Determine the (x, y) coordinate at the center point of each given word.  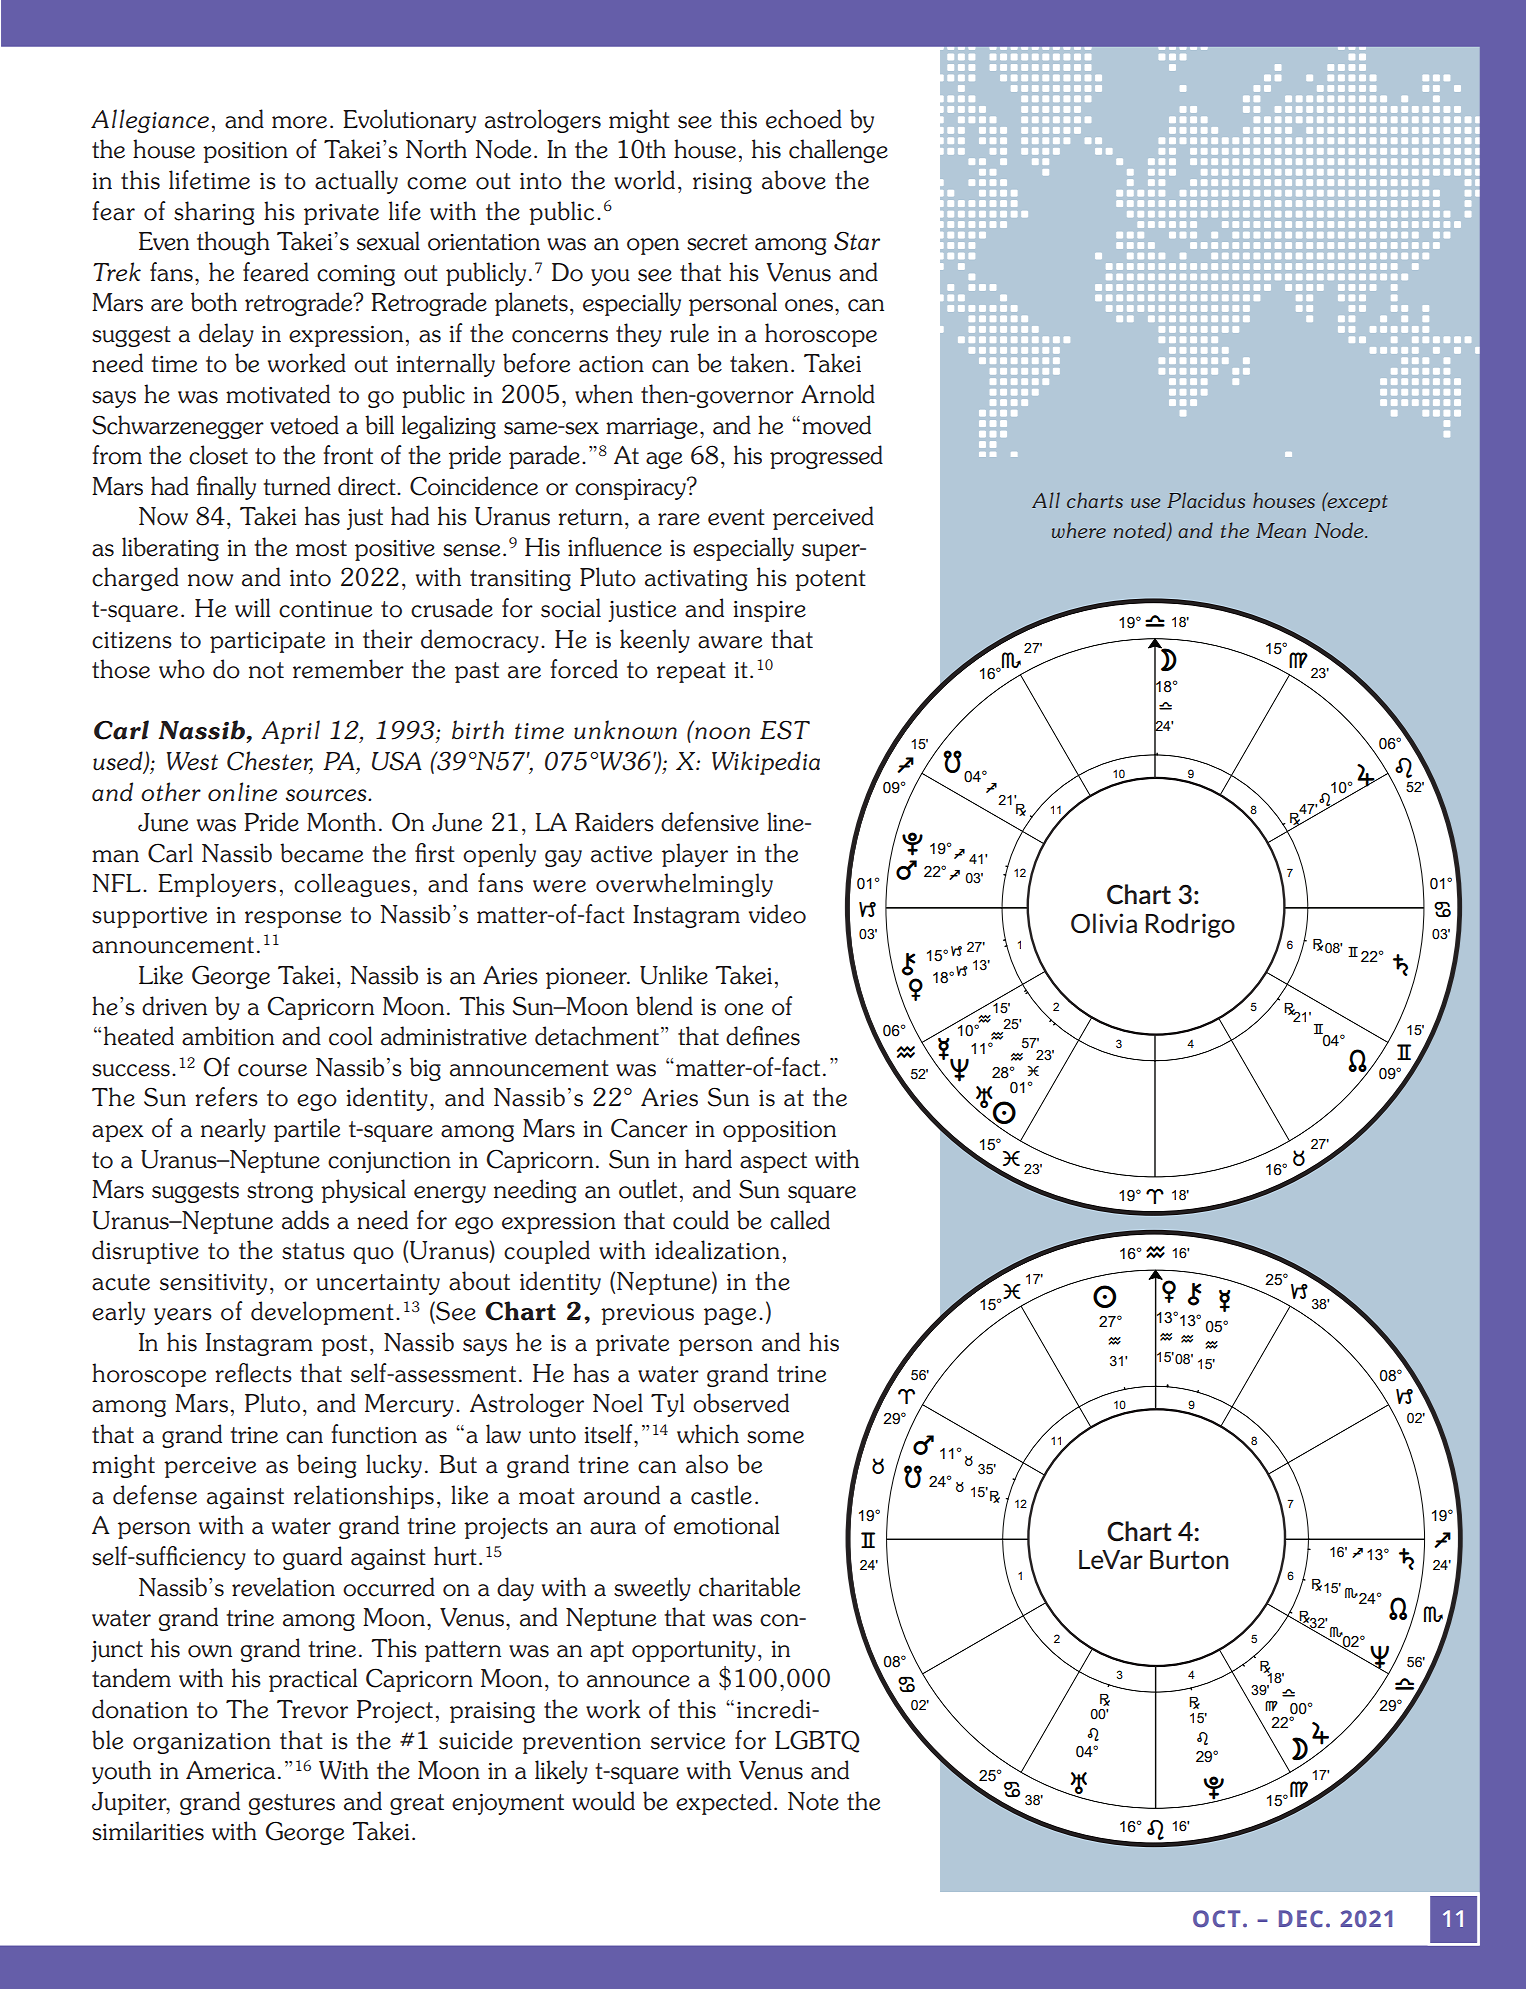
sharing (214, 213)
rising (722, 183)
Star (857, 241)
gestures (292, 1804)
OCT (1217, 1919)
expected (724, 1803)
